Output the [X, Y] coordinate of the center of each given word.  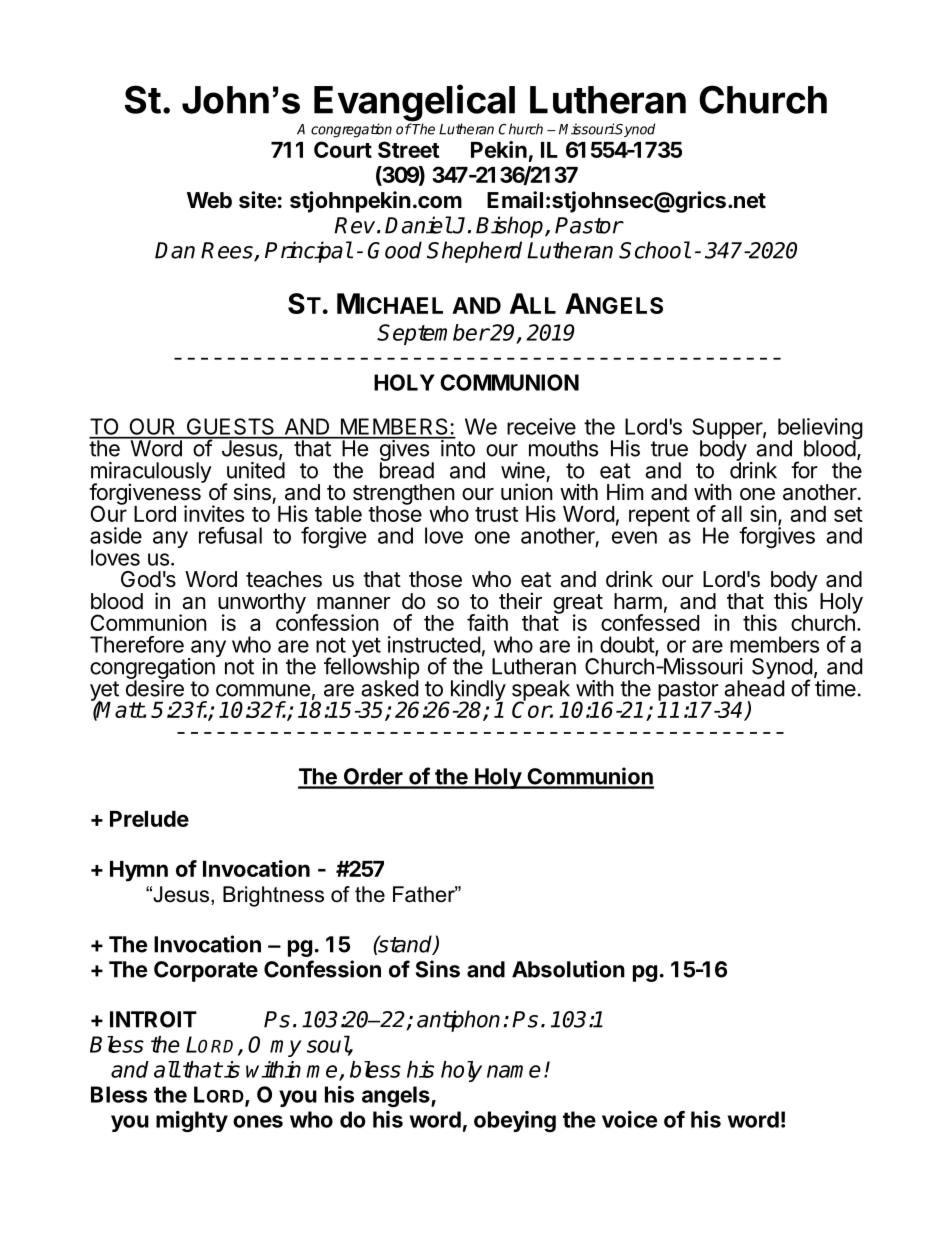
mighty [192, 1121]
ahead [754, 687]
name [514, 1071]
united [256, 470]
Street [409, 149]
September [433, 334]
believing [820, 430]
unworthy [262, 604]
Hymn [139, 871]
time [835, 688]
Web [209, 200]
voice [629, 1119]
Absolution [568, 969]
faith [487, 622]
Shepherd [474, 252]
